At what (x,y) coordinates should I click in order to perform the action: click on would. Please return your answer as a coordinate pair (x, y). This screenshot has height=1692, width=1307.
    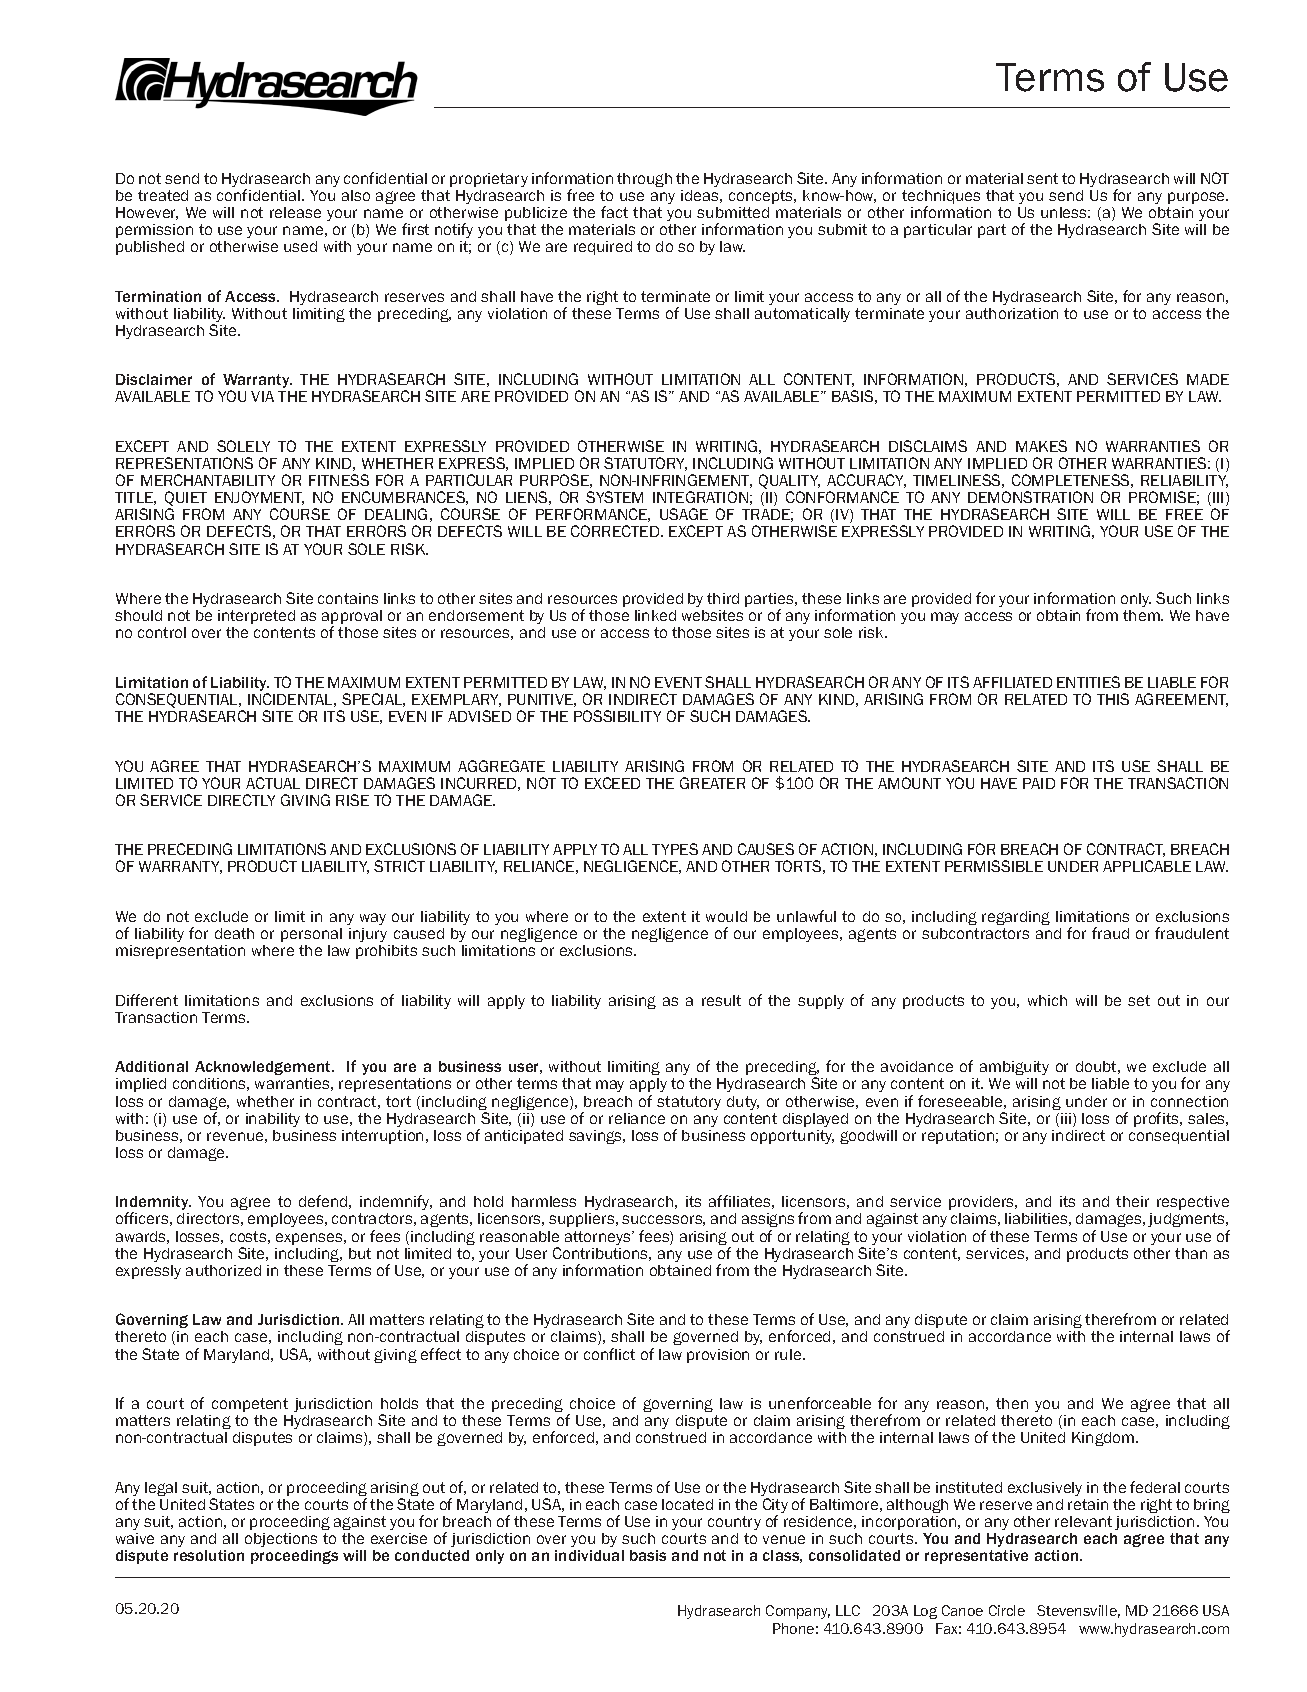
    Looking at the image, I should click on (726, 916).
